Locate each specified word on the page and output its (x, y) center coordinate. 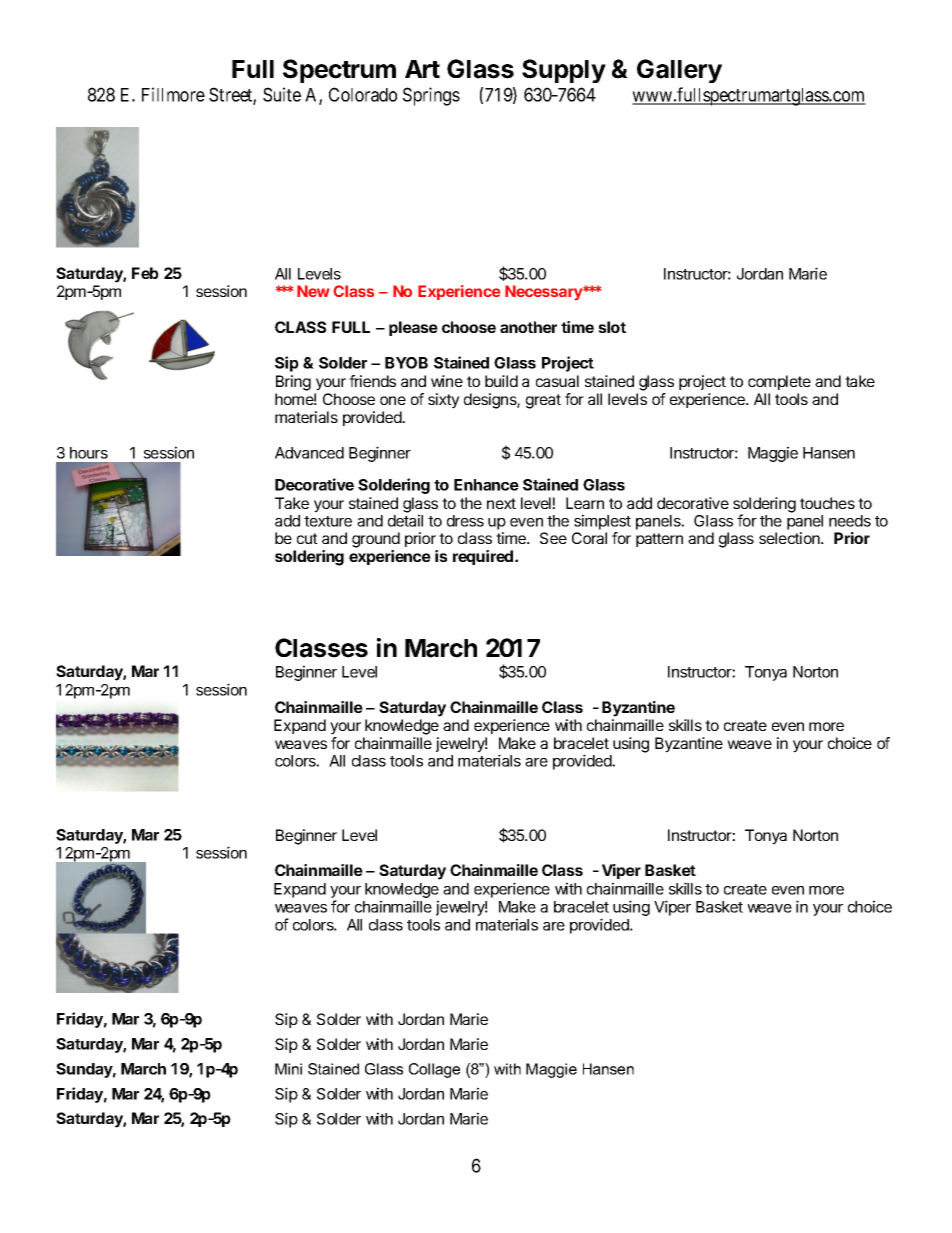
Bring (293, 383)
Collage (434, 1070)
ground (376, 540)
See (553, 538)
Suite (282, 94)
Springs (431, 96)
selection (790, 538)
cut (307, 538)
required (483, 557)
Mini (288, 1069)
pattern (659, 540)
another (528, 327)
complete (779, 382)
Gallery (679, 71)
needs (850, 521)
